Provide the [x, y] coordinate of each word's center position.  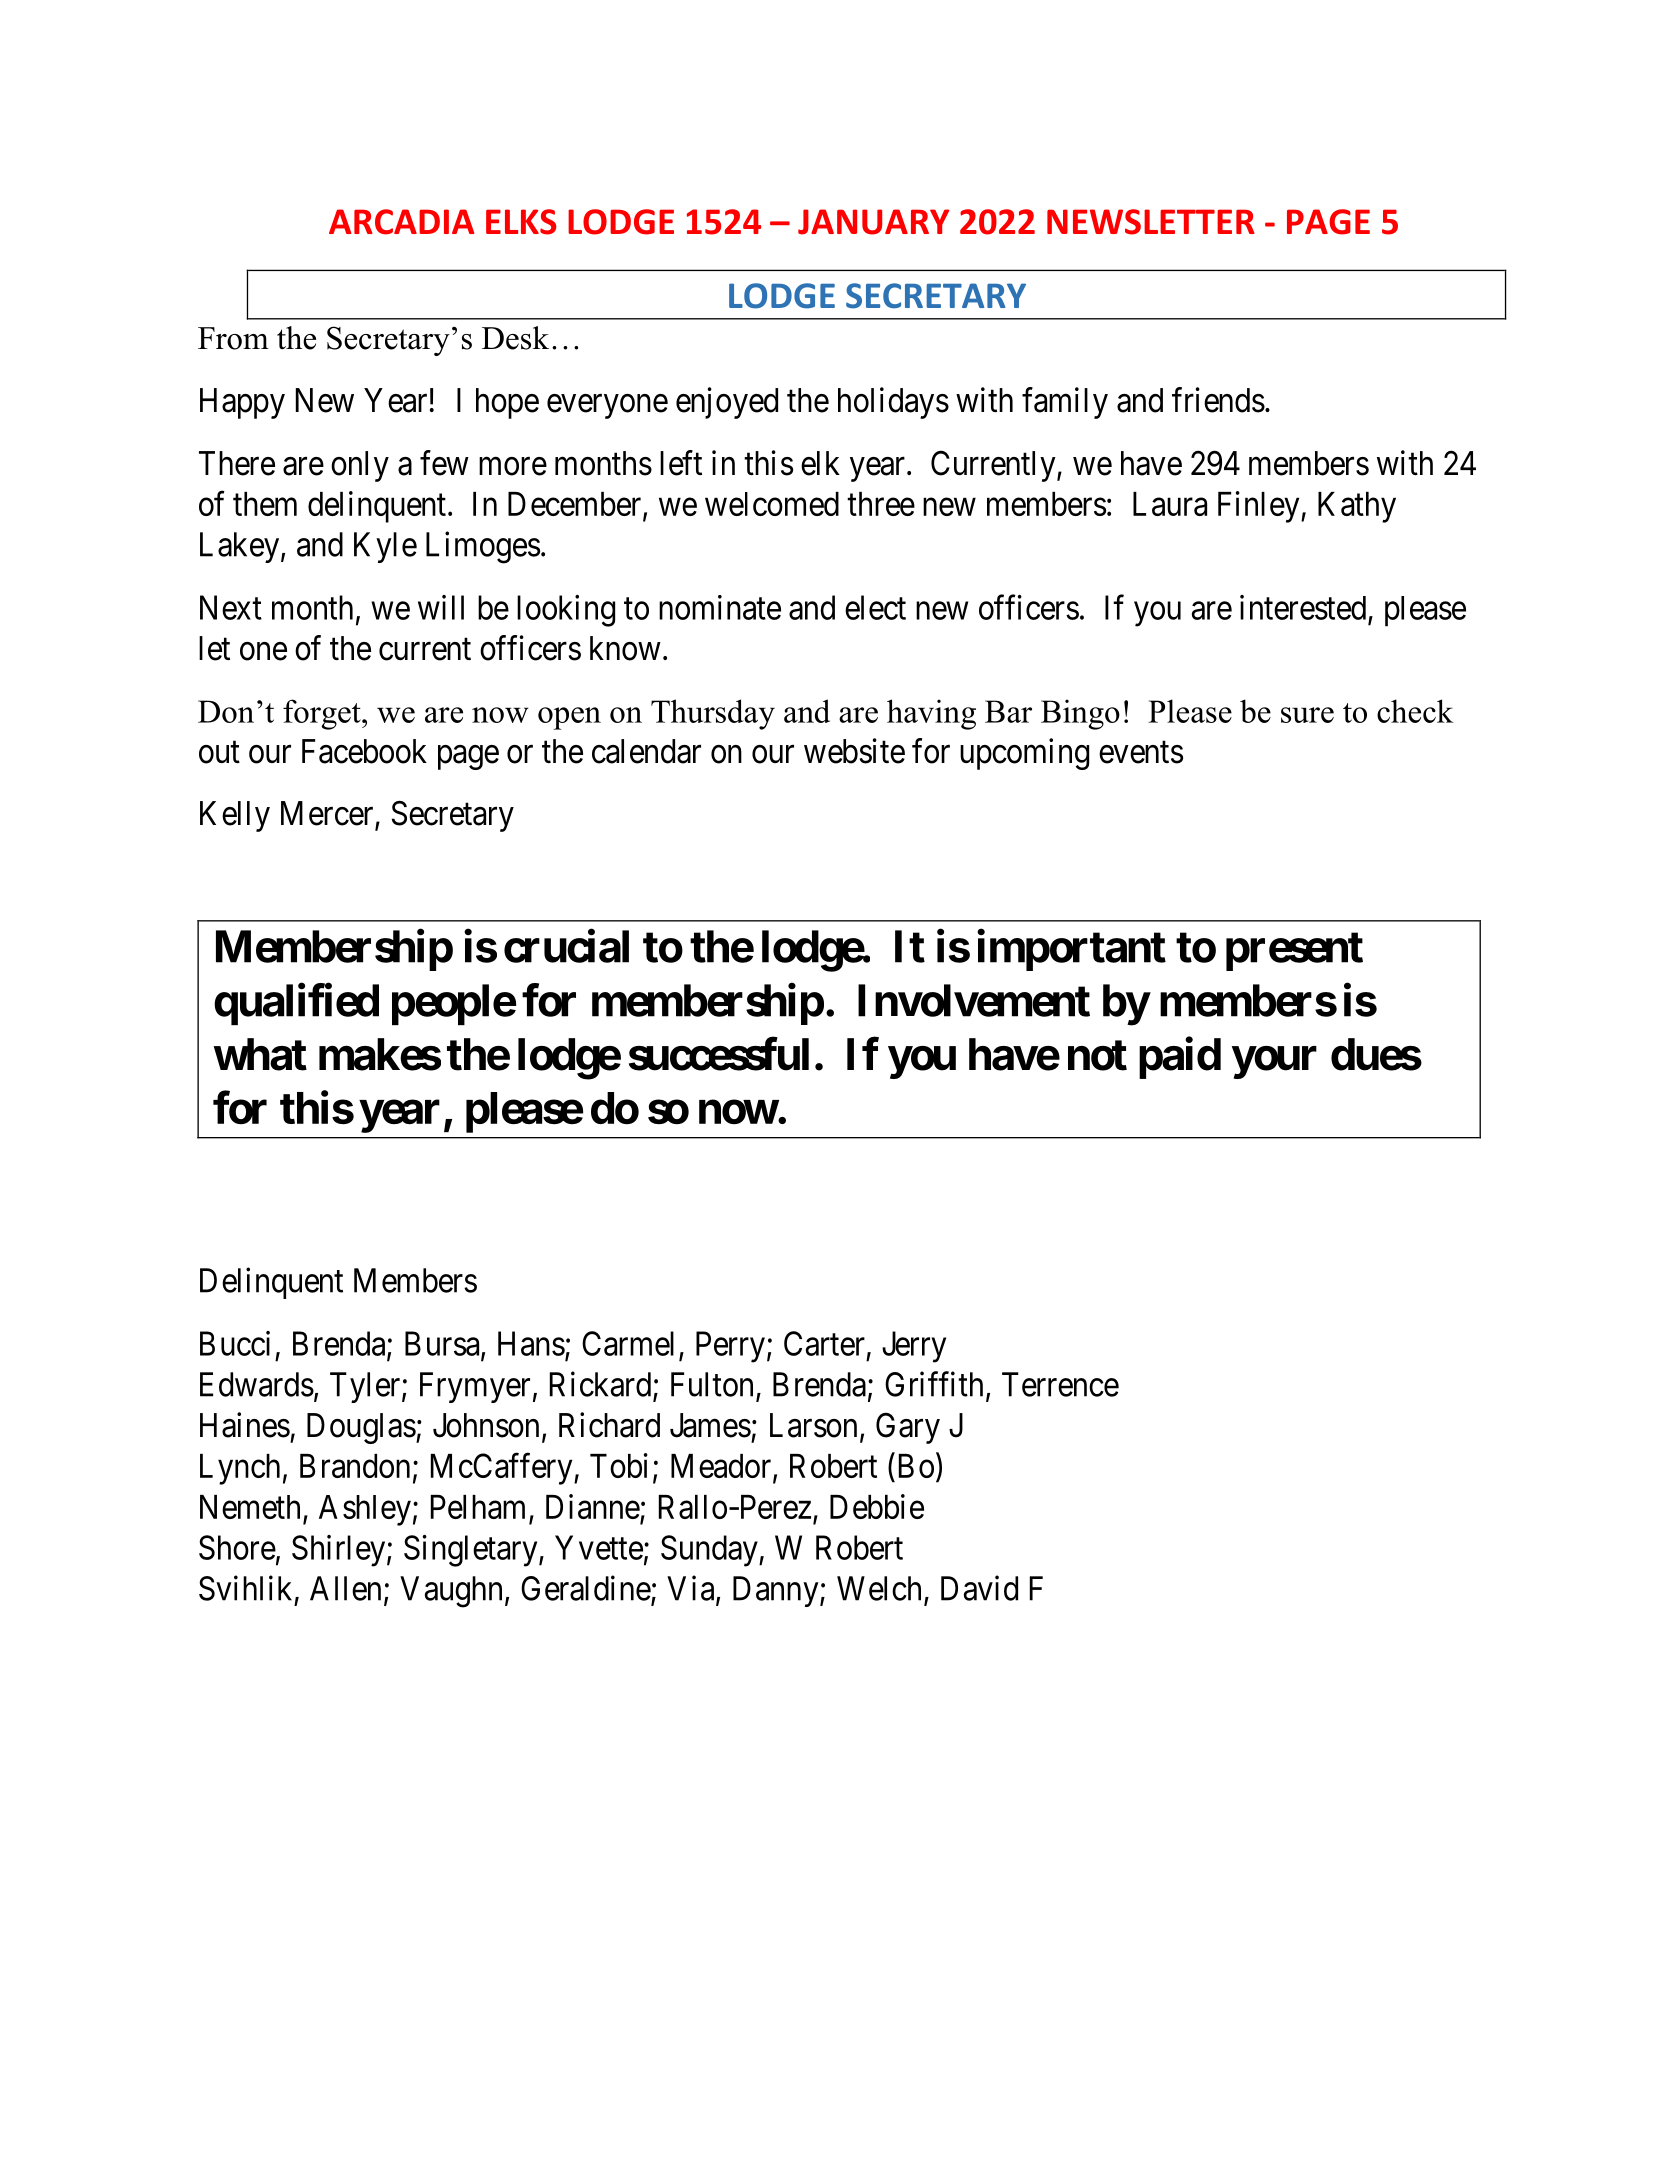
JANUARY [873, 222]
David [979, 1588]
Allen [345, 1588]
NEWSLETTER [1151, 222]
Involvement [974, 1000]
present [1294, 951]
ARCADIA [401, 222]
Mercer [328, 814]
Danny [777, 1591]
